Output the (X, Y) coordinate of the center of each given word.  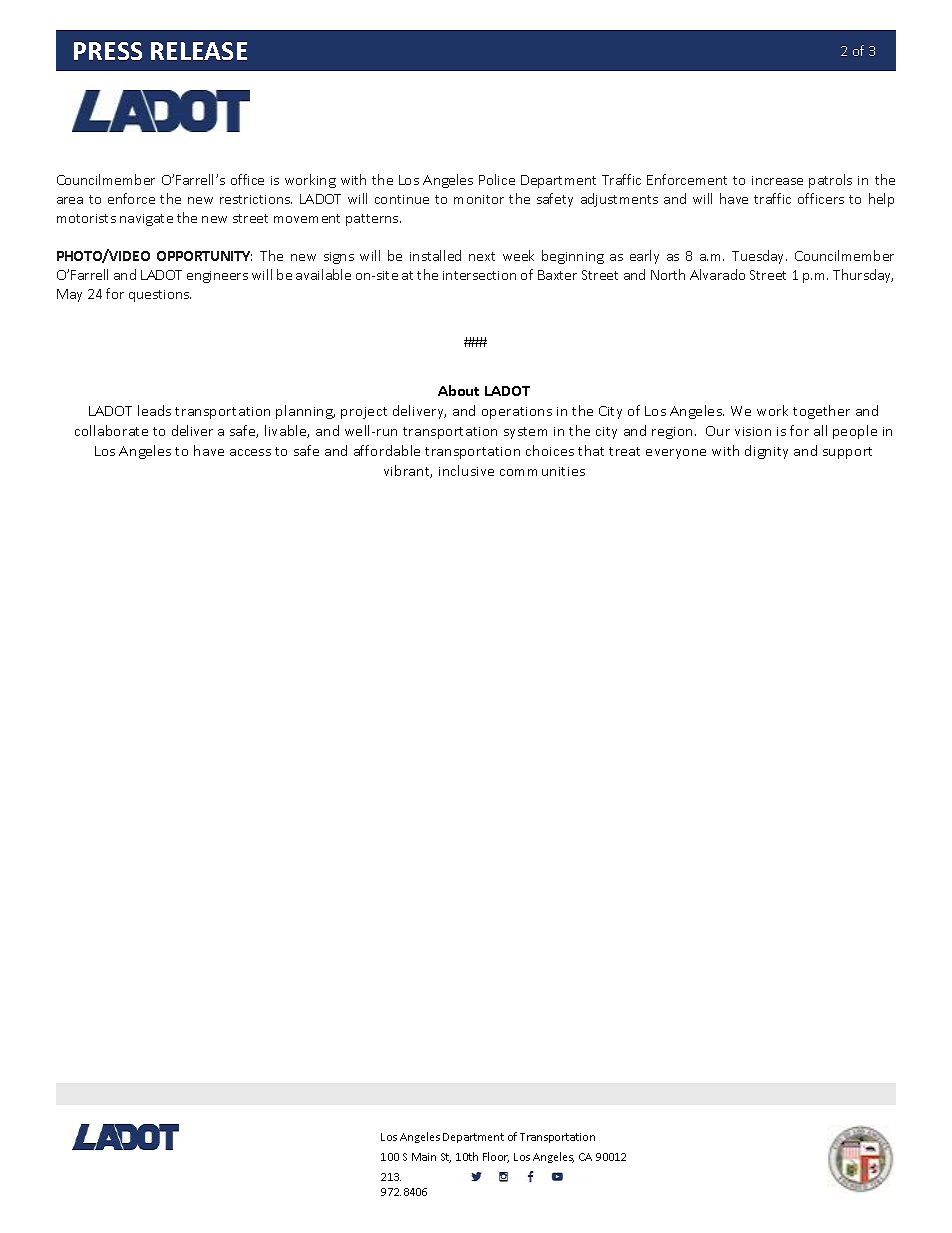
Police (497, 179)
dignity (766, 452)
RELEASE (199, 51)
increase (777, 180)
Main (424, 1157)
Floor (496, 1157)
